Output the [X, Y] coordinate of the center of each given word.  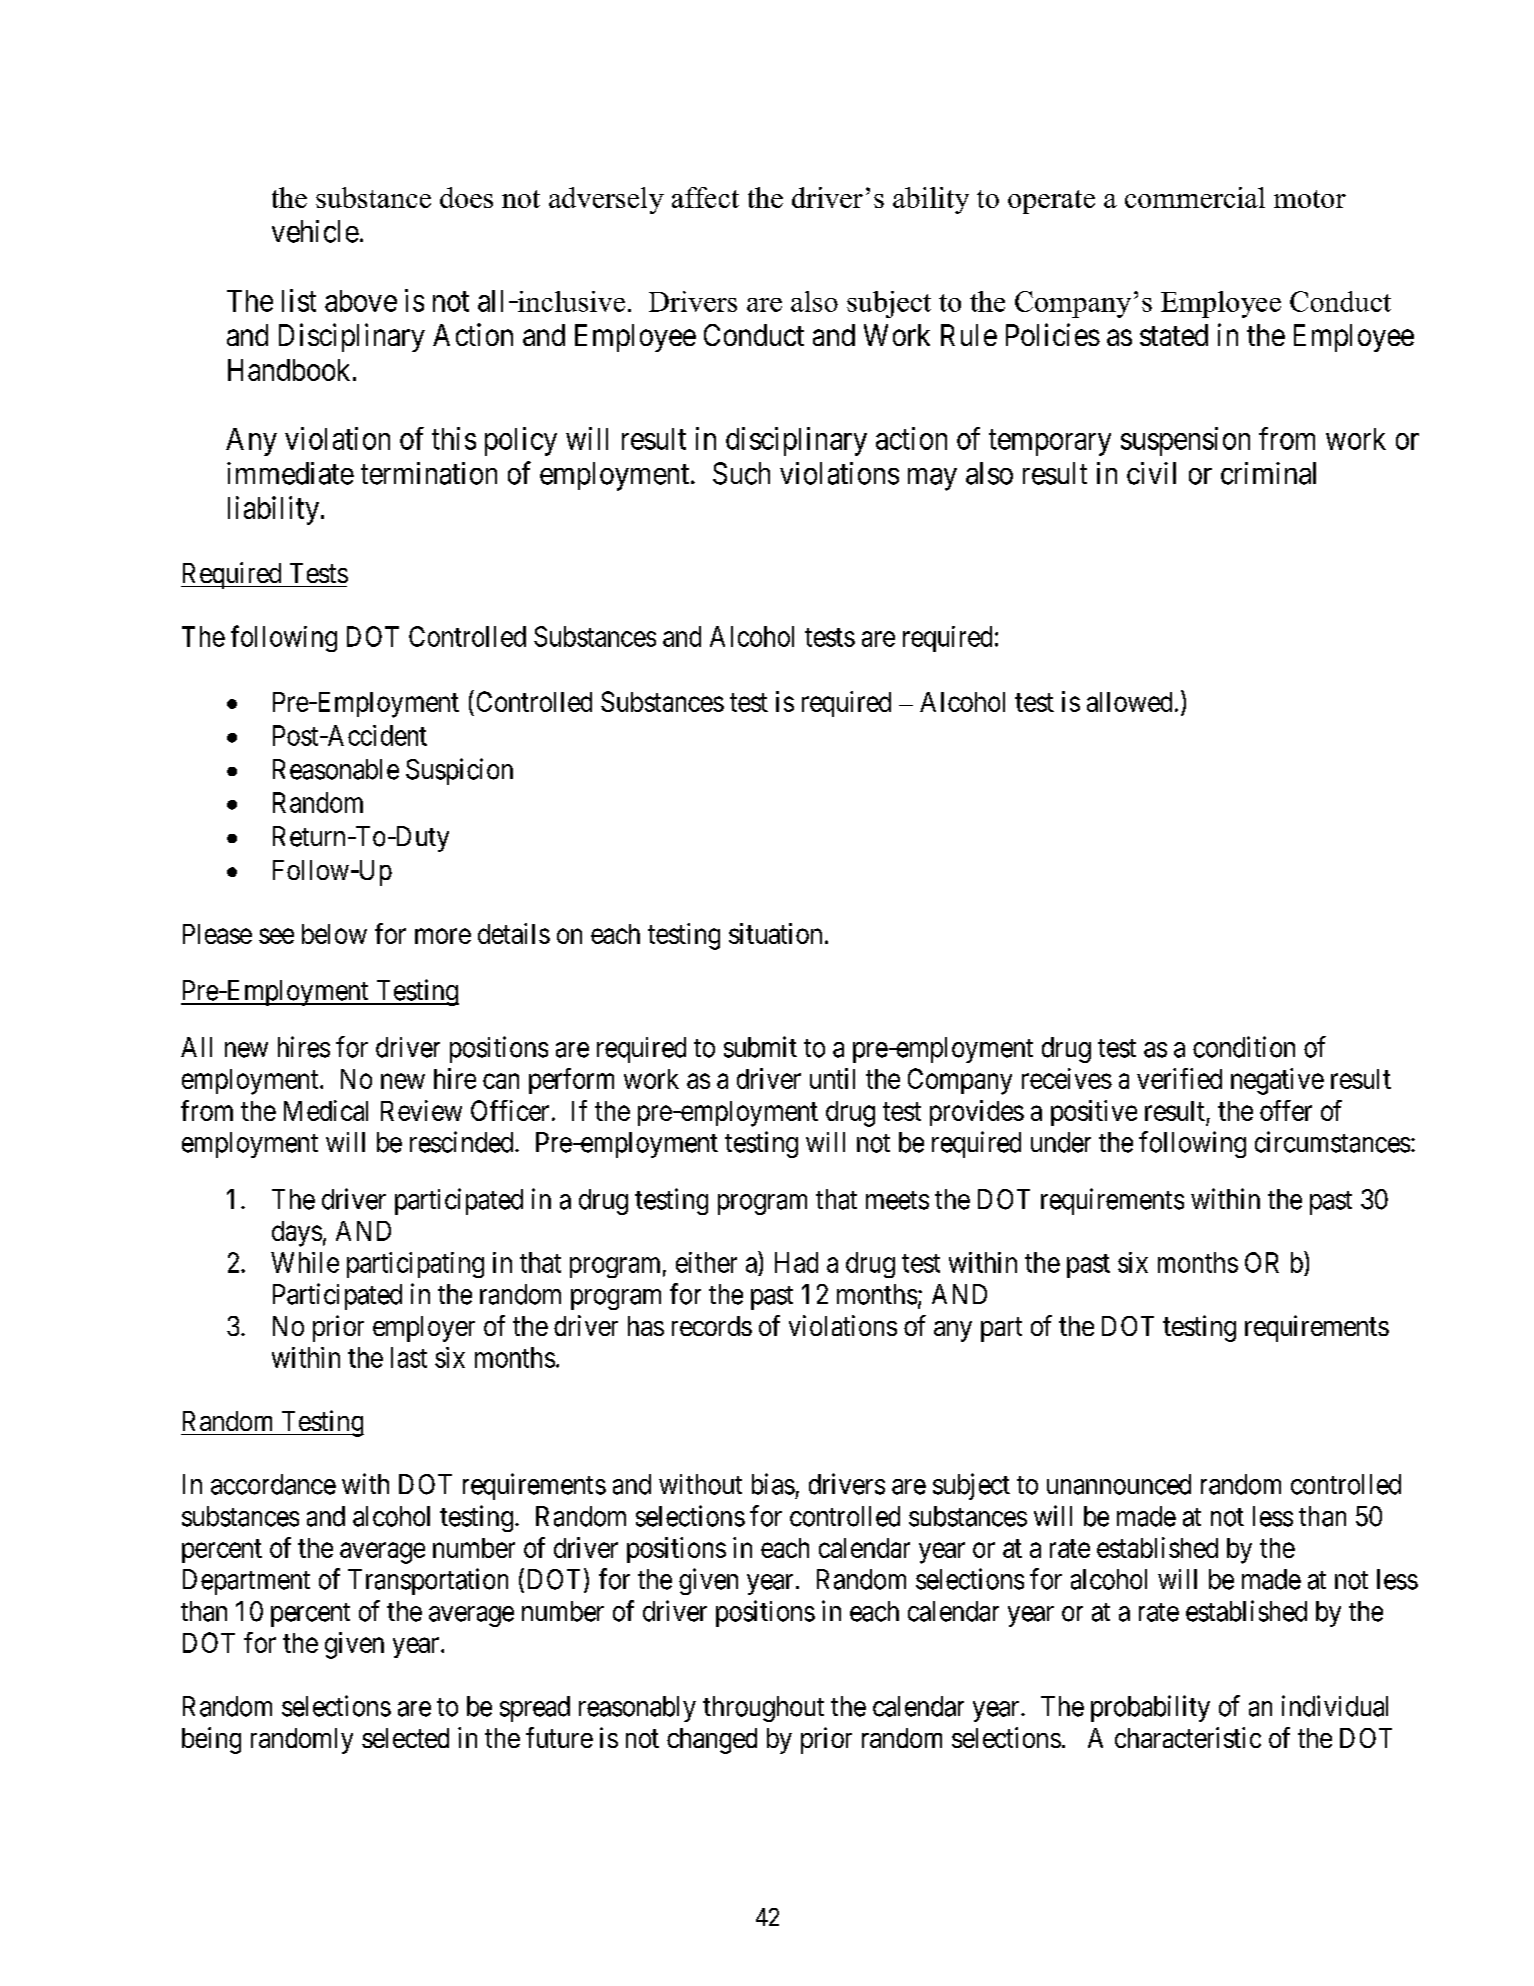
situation [775, 933]
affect [705, 197]
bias [773, 1484]
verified [1179, 1078]
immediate [290, 473]
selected [405, 1738]
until [832, 1078]
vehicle [315, 231]
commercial [1195, 197]
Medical [326, 1110]
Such [741, 473]
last [409, 1357]
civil [1151, 473]
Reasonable [336, 769]
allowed [1129, 702]
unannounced [1119, 1484]
